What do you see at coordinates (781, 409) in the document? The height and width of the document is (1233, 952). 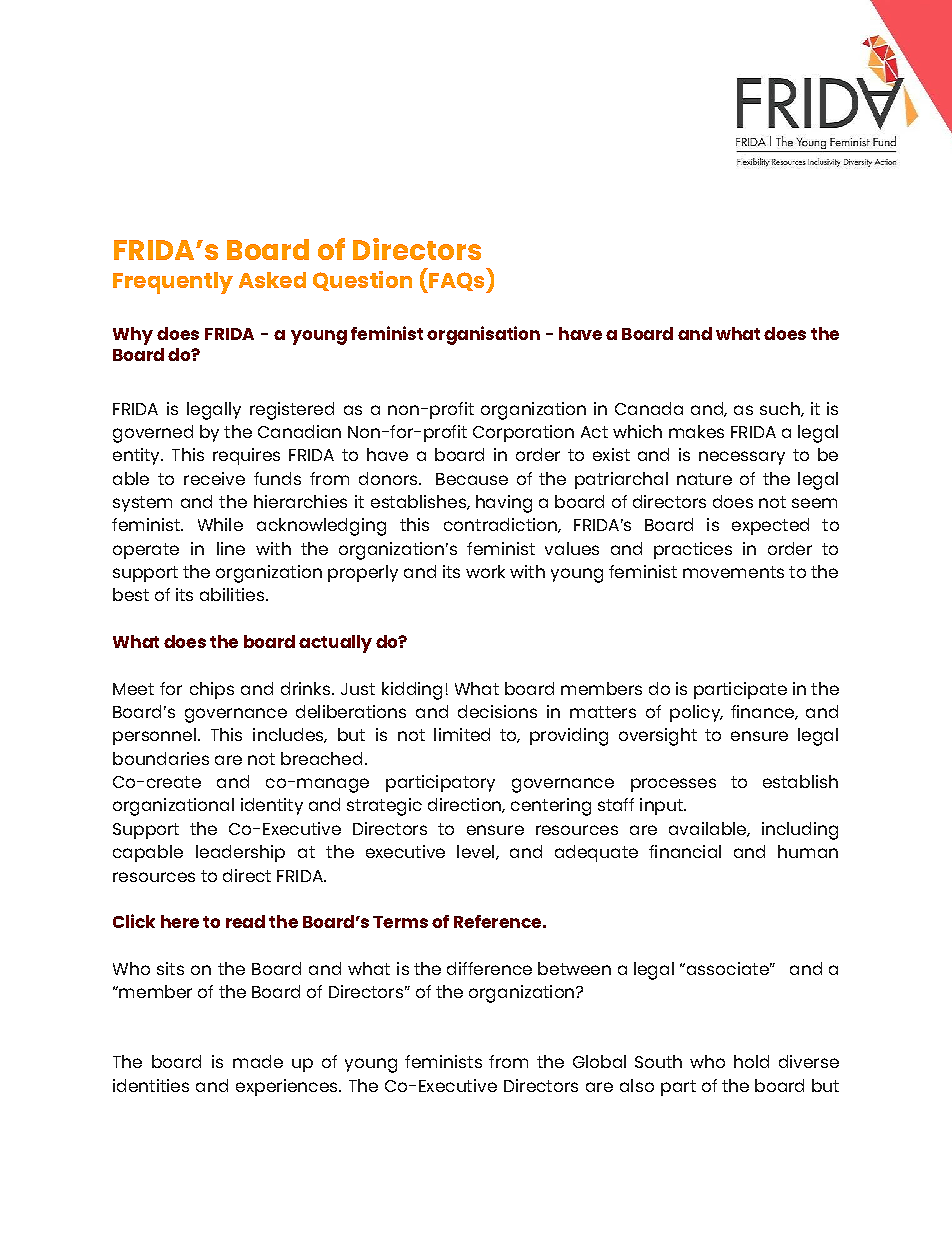 I see `such` at bounding box center [781, 409].
